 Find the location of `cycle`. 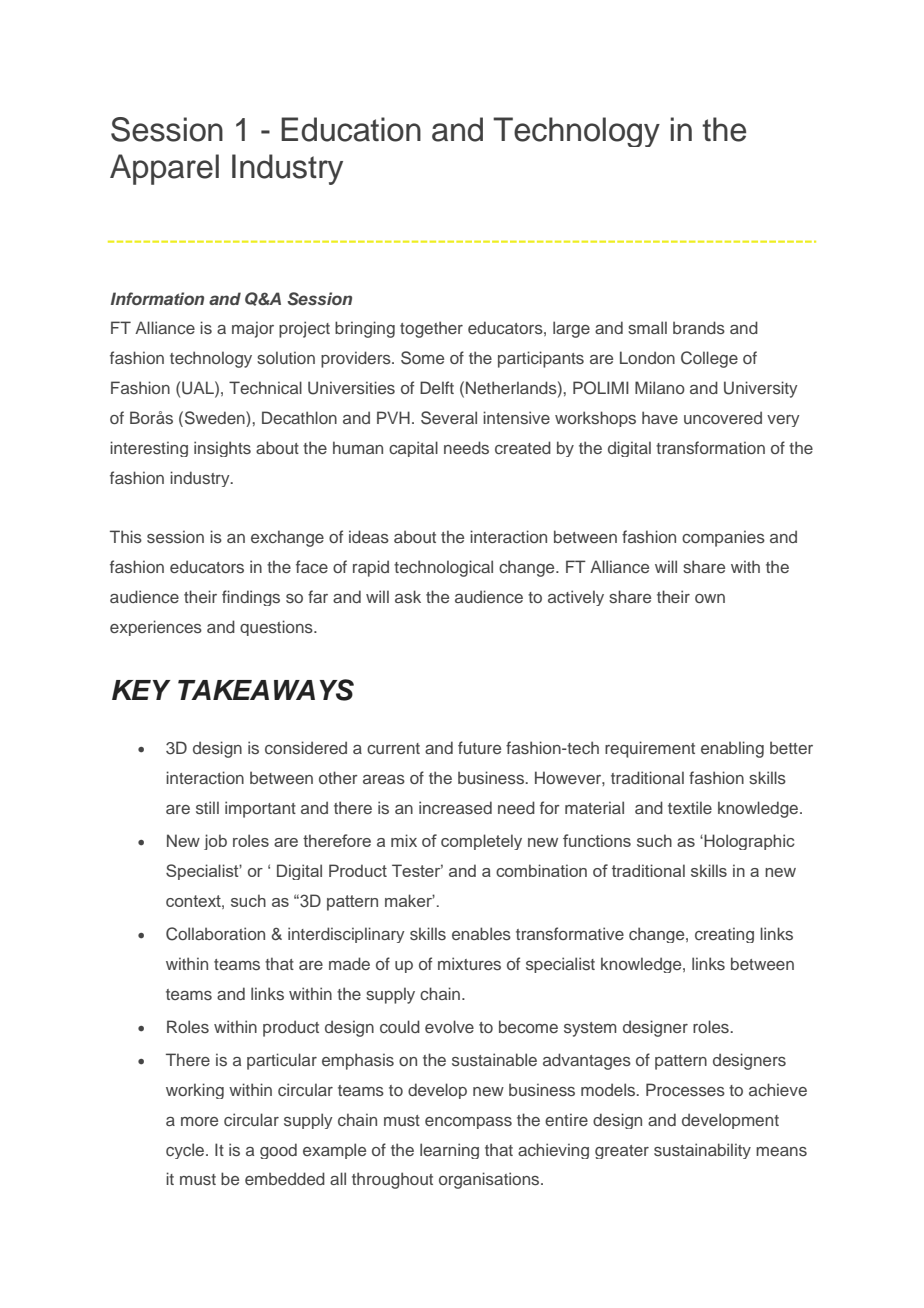

cycle is located at coordinates (186, 1151).
